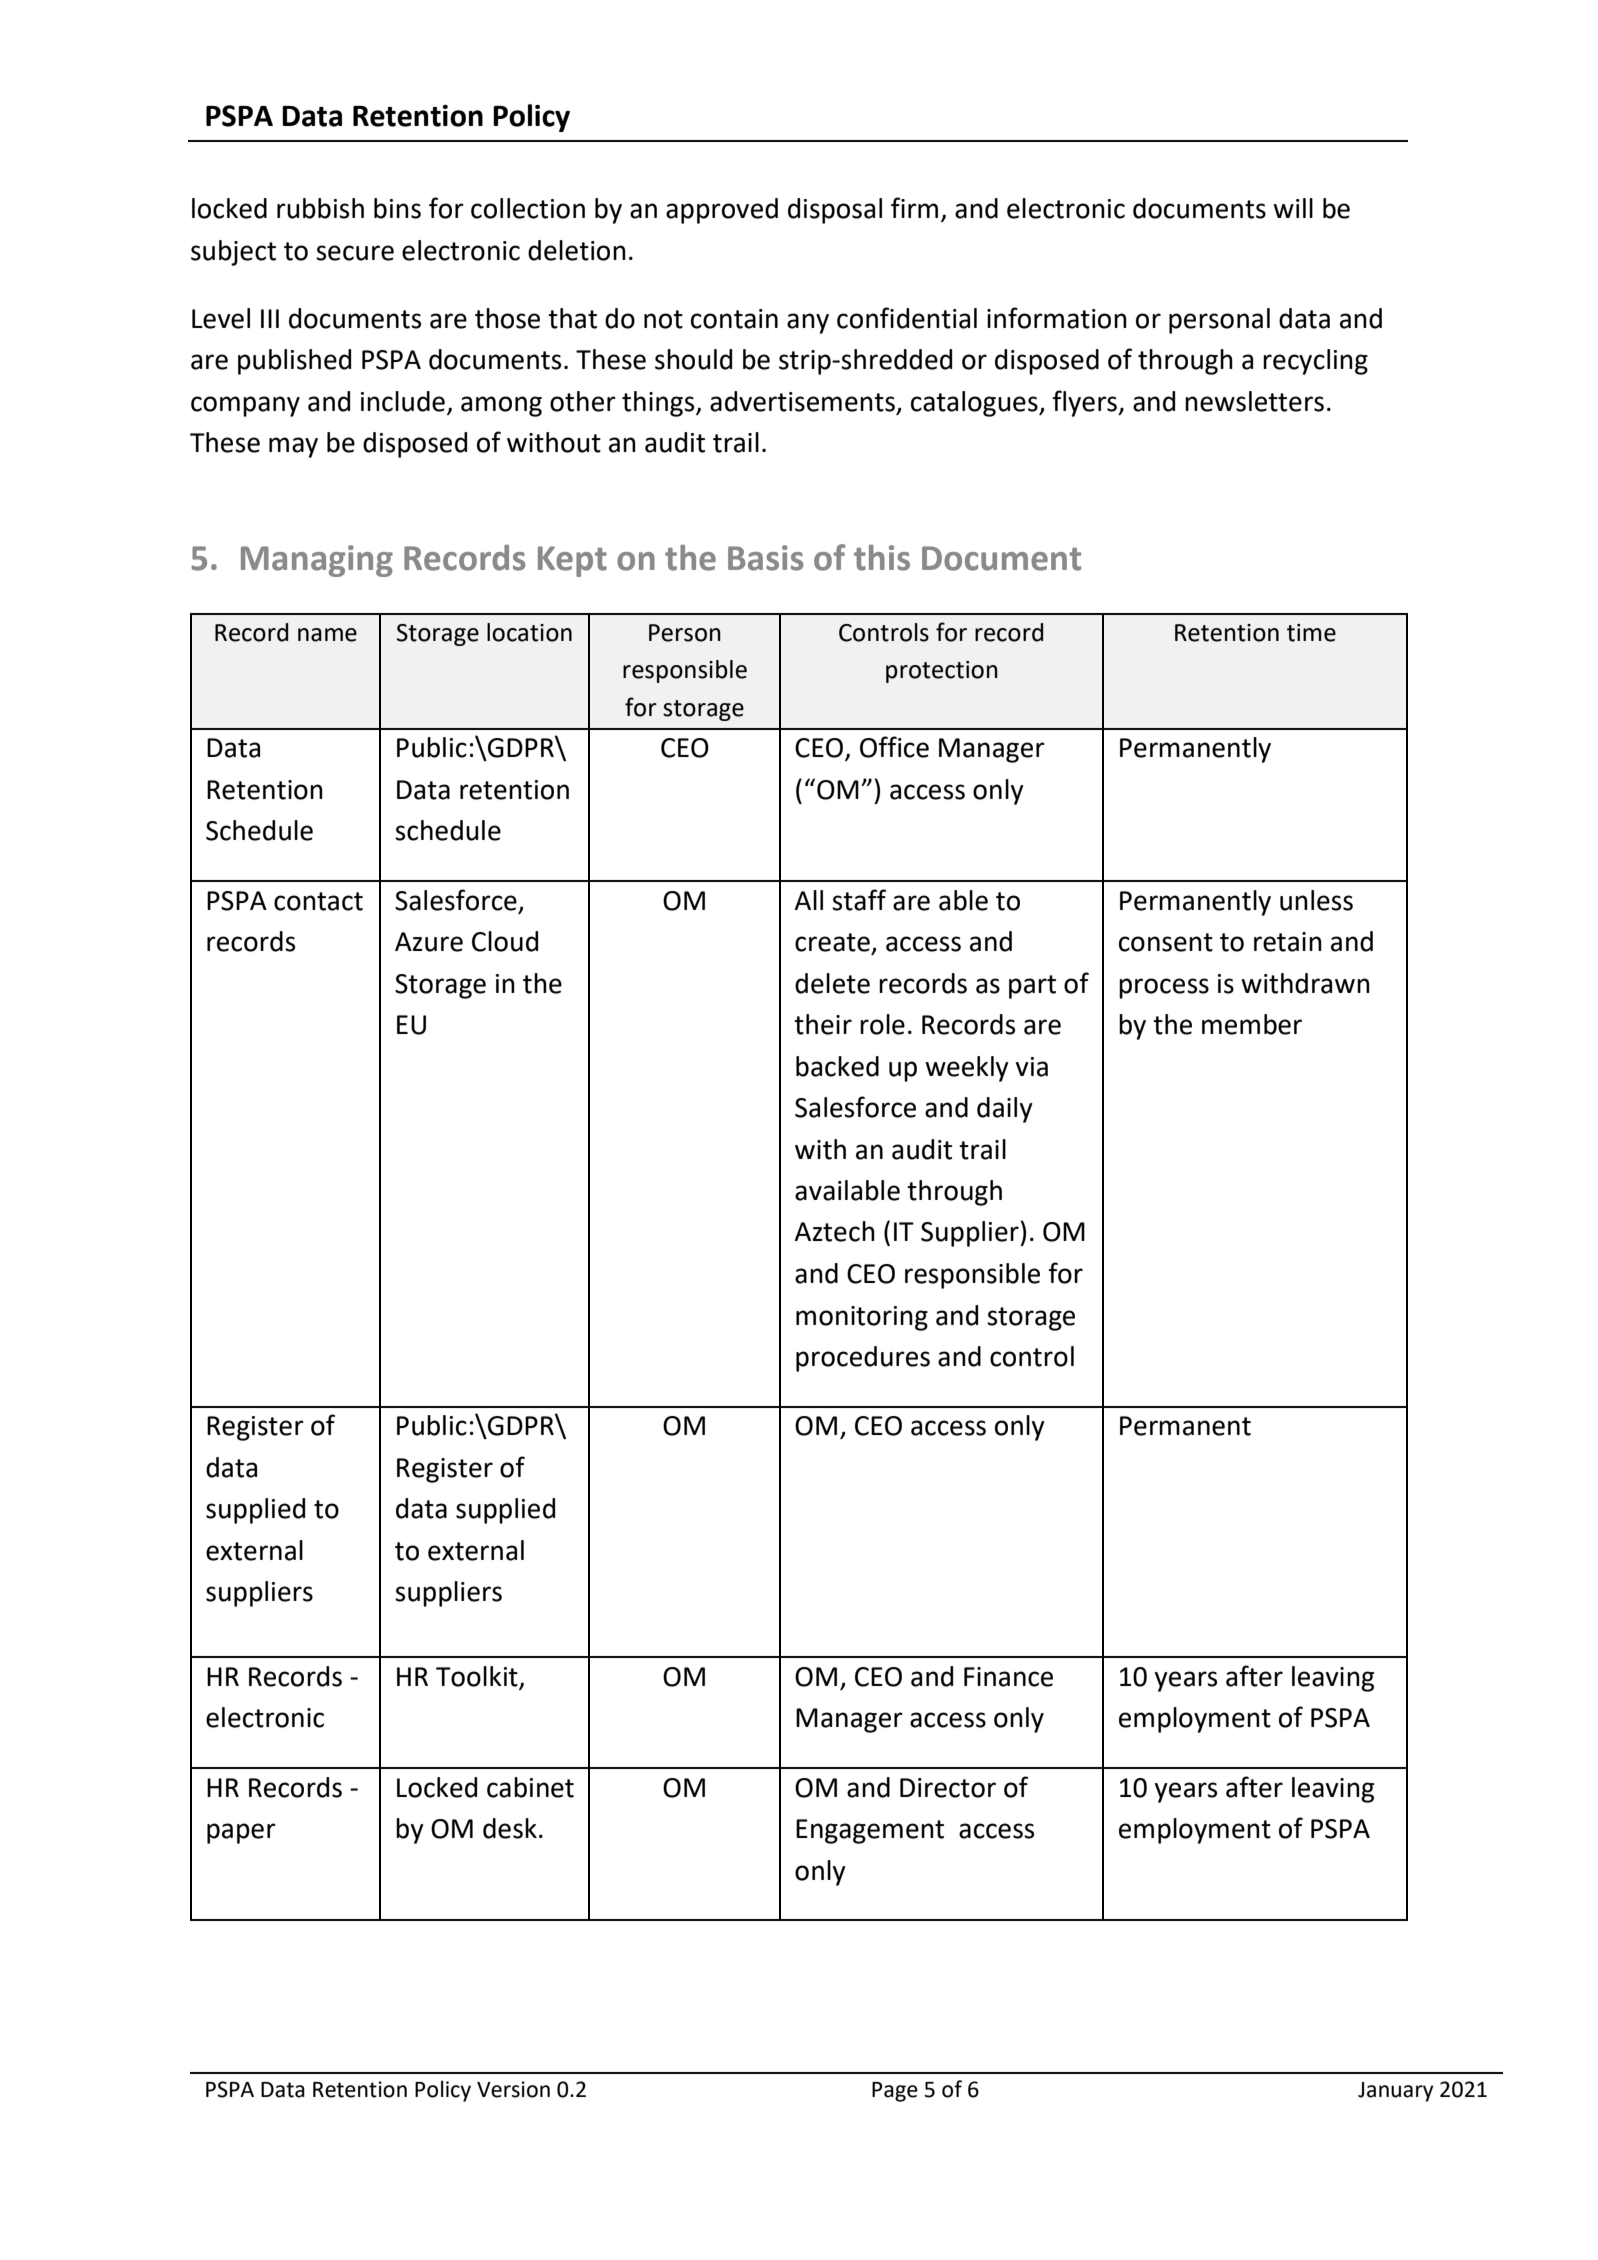  What do you see at coordinates (863, 1359) in the page?
I see `procedures` at bounding box center [863, 1359].
